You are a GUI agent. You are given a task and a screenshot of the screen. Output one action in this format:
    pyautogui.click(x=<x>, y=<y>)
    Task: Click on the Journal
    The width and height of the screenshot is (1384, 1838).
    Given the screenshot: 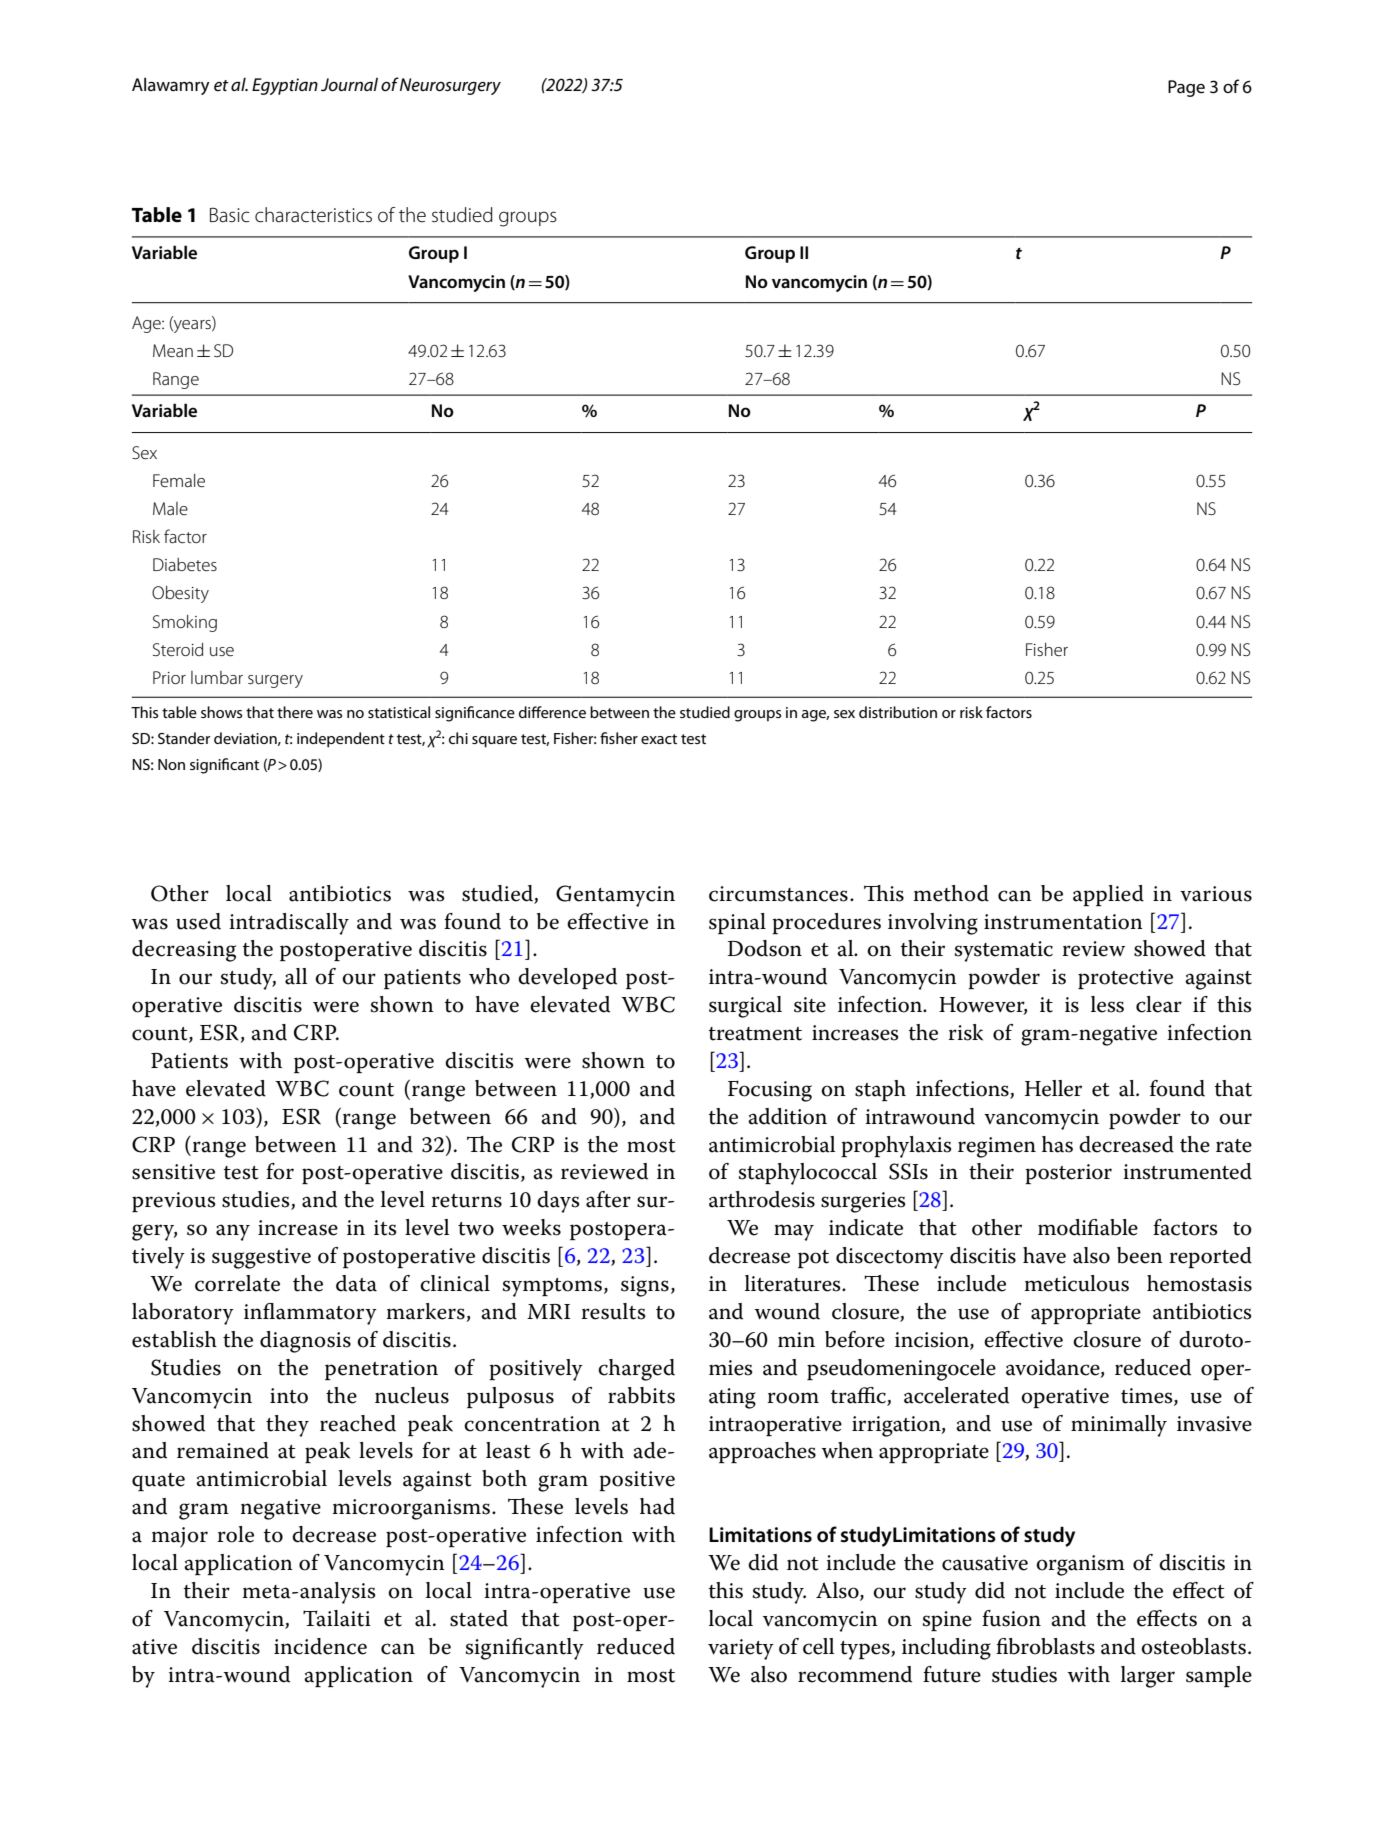 What is the action you would take?
    pyautogui.click(x=349, y=84)
